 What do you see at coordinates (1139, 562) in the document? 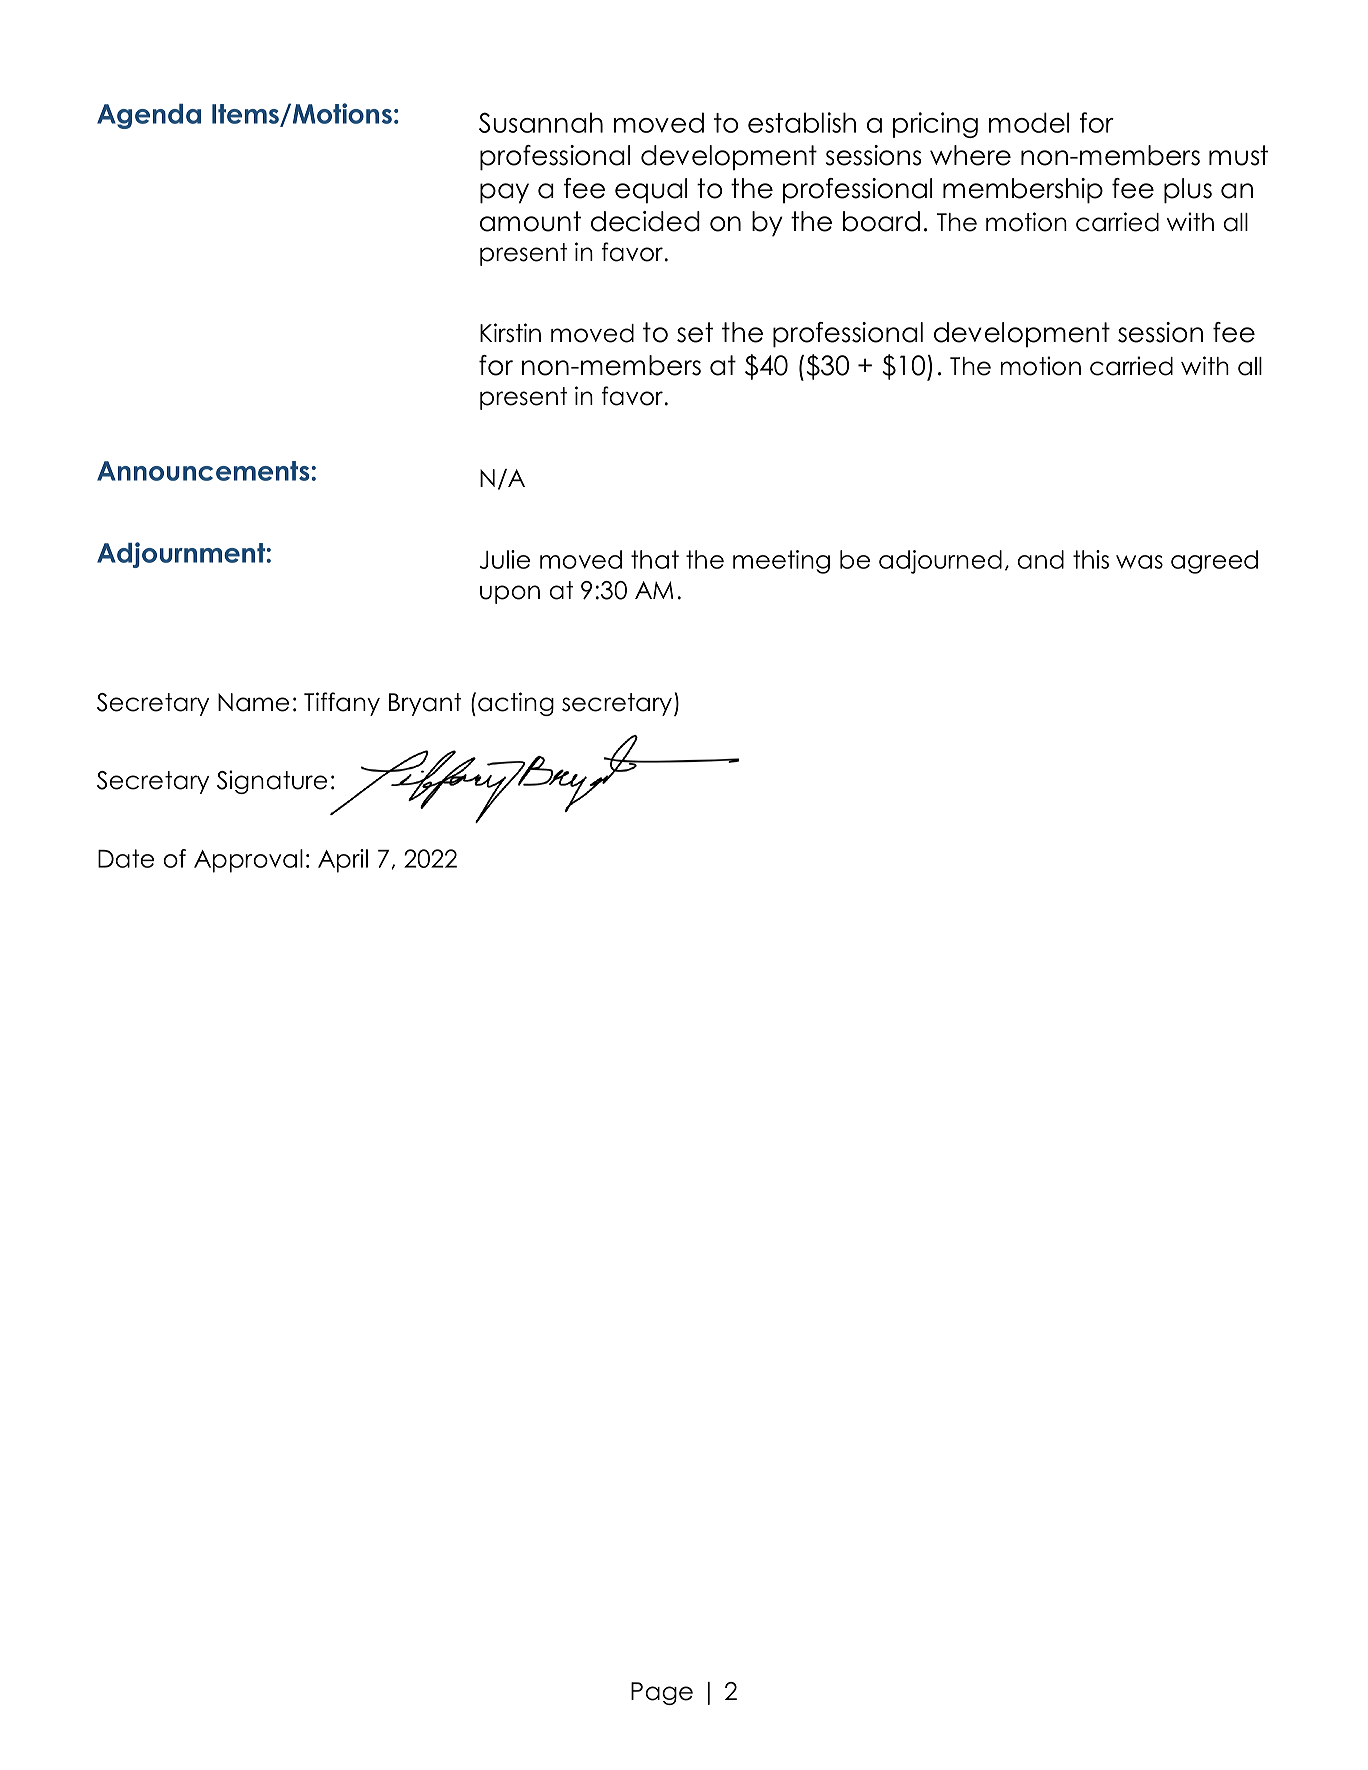
I see `was` at bounding box center [1139, 562].
